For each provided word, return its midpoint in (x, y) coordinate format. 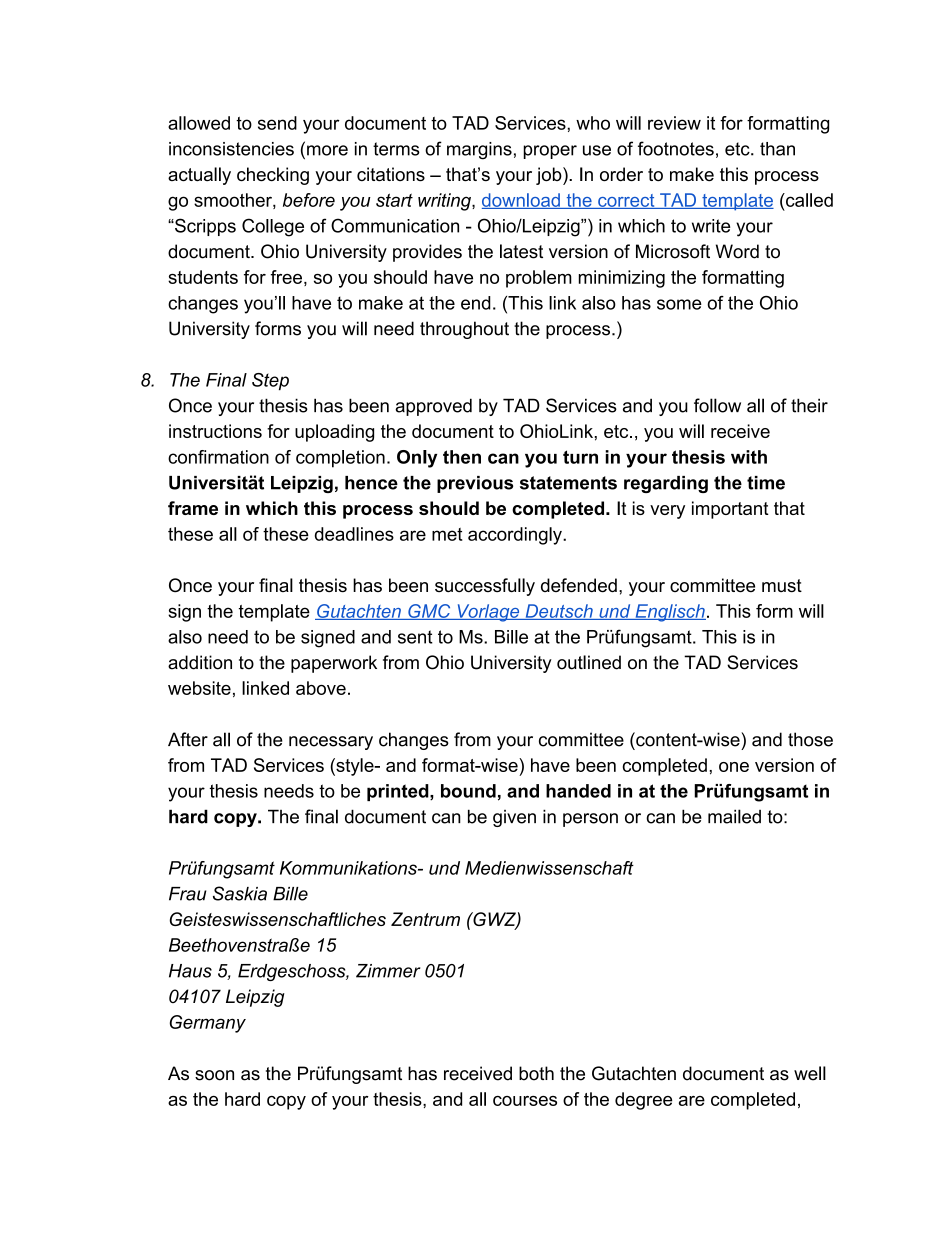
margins (479, 151)
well (810, 1073)
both (536, 1073)
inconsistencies (231, 149)
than (777, 149)
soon (214, 1075)
